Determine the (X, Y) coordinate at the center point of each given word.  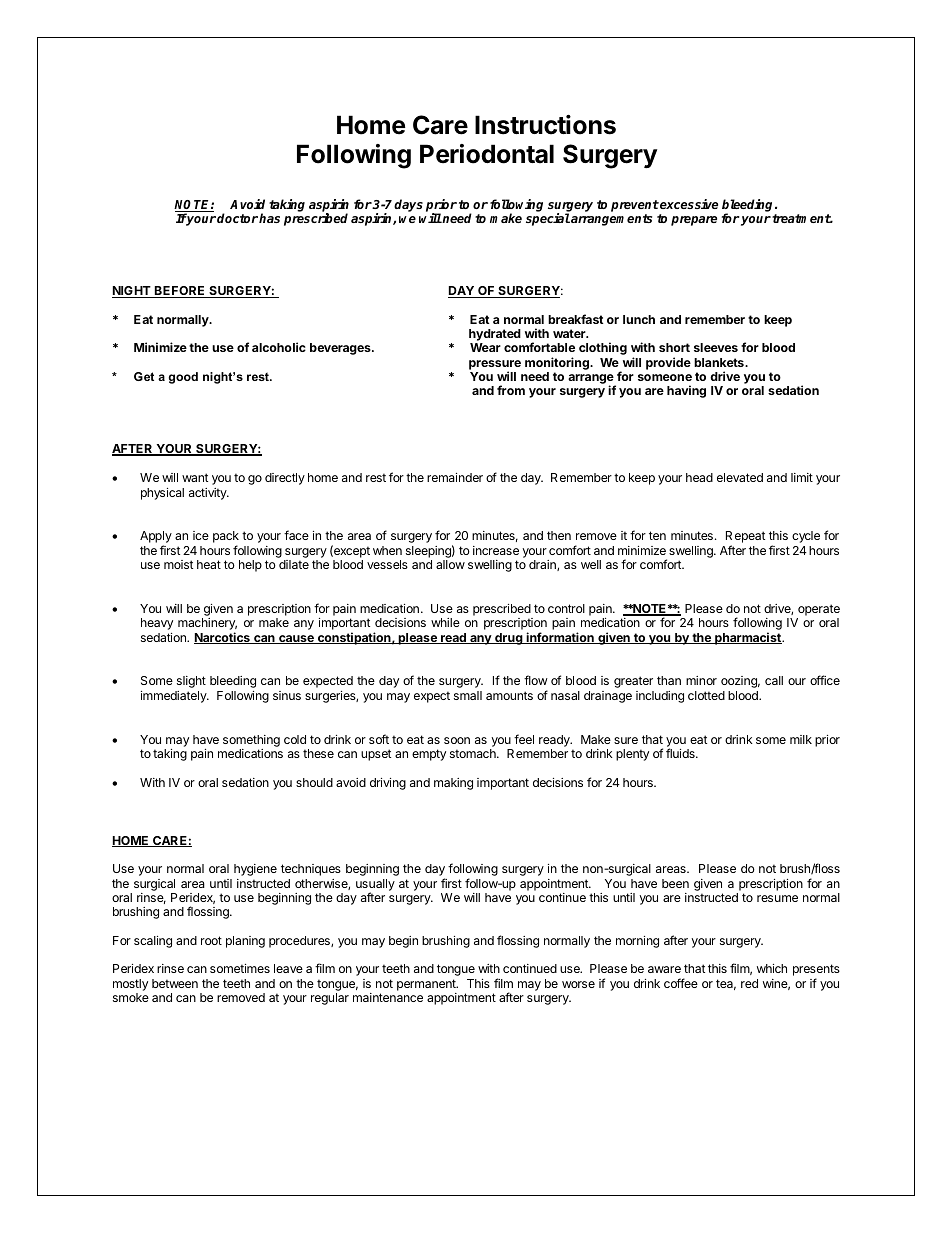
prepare (694, 221)
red (749, 983)
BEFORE (180, 292)
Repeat (745, 538)
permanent (427, 985)
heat (209, 564)
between (175, 983)
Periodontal (487, 154)
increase (496, 550)
